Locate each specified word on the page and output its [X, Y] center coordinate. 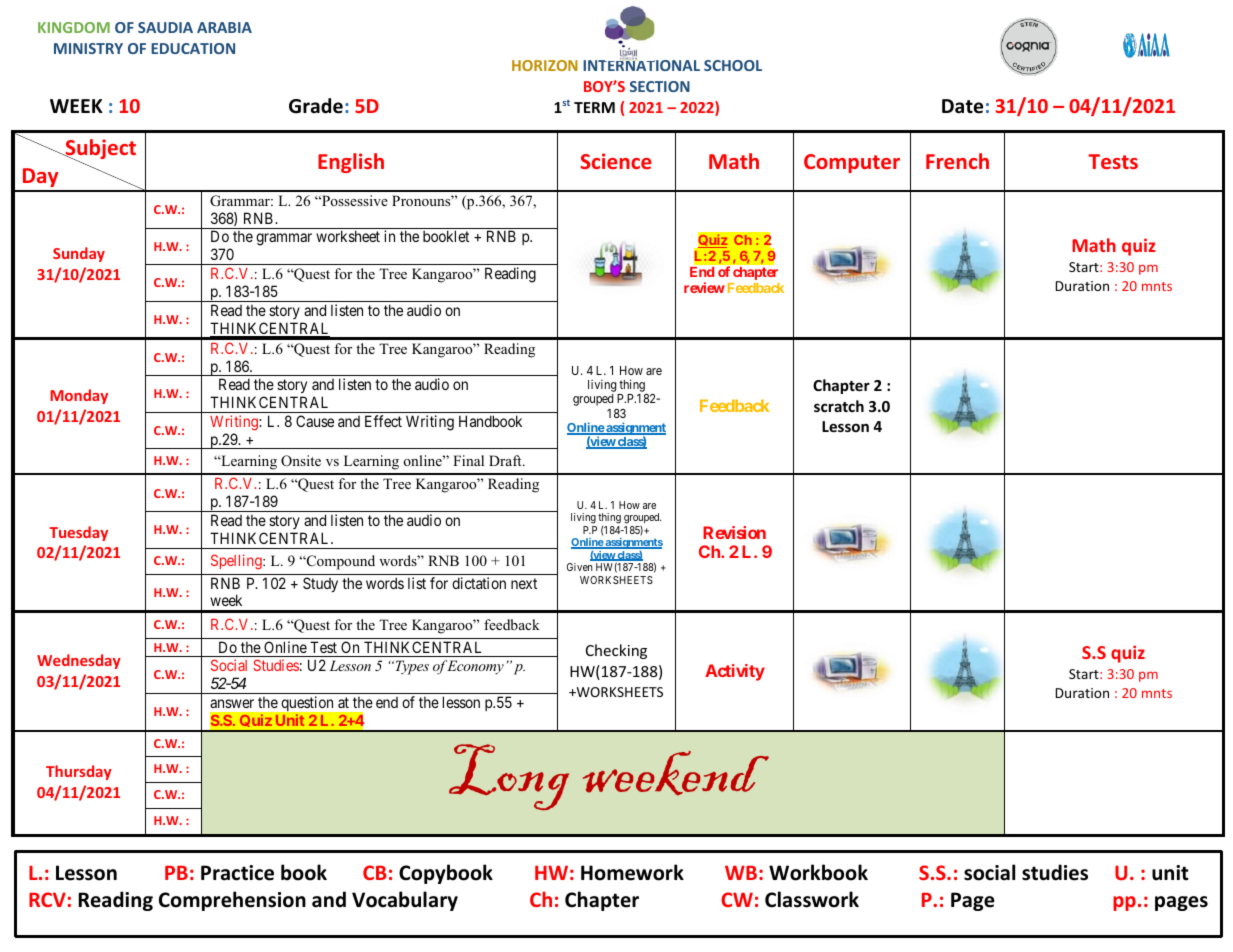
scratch [839, 406]
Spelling [237, 562]
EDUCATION [193, 48]
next [524, 583]
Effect [383, 421]
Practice [237, 873]
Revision [734, 532]
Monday [79, 396]
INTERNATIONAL [641, 64]
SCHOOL [733, 65]
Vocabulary [405, 901]
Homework [632, 872]
